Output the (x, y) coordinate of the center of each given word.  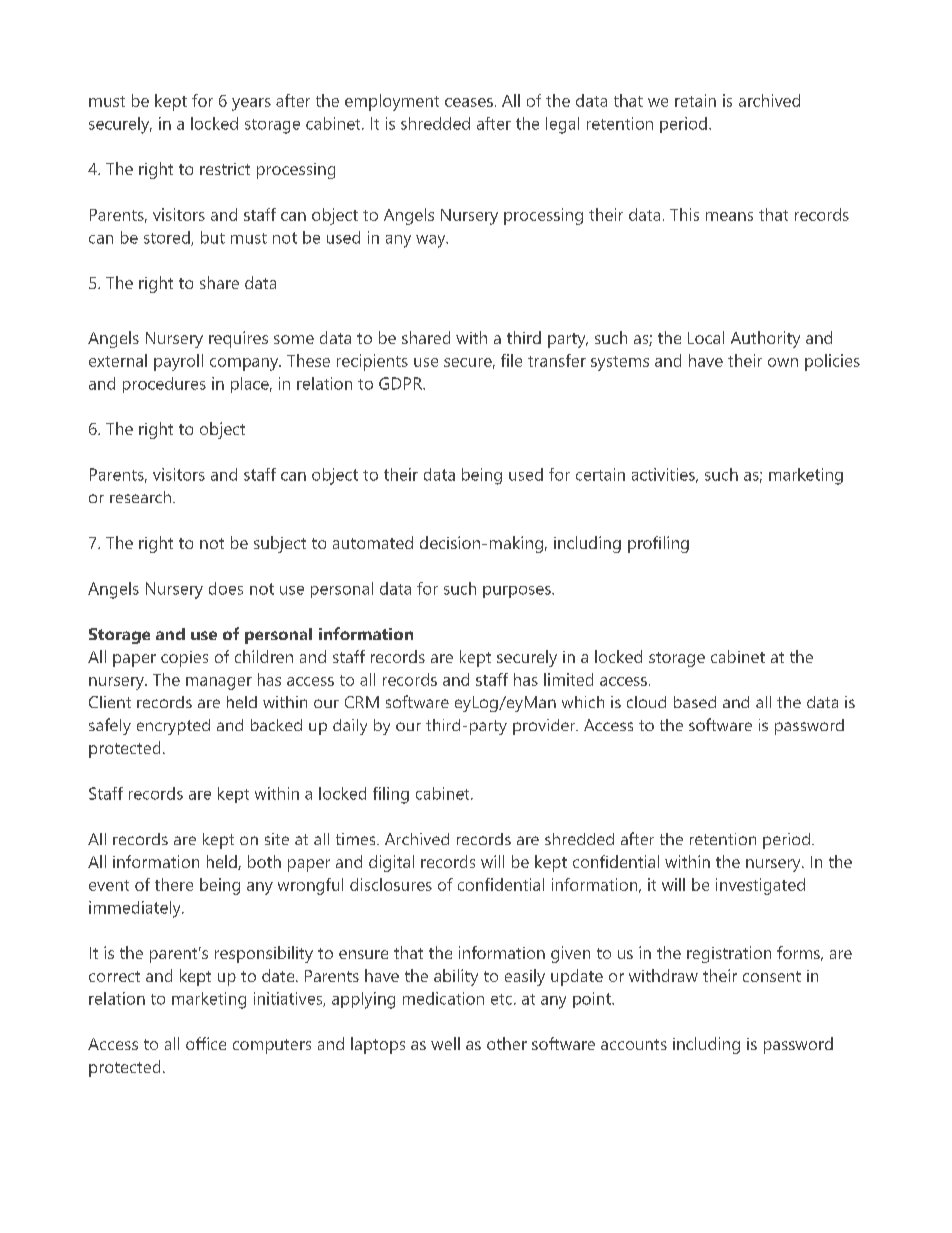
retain (695, 100)
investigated (760, 886)
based (695, 702)
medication (443, 998)
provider (545, 727)
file (511, 360)
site (277, 839)
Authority (765, 339)
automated (373, 542)
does (226, 588)
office (206, 1043)
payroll (178, 362)
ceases (469, 102)
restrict (225, 169)
